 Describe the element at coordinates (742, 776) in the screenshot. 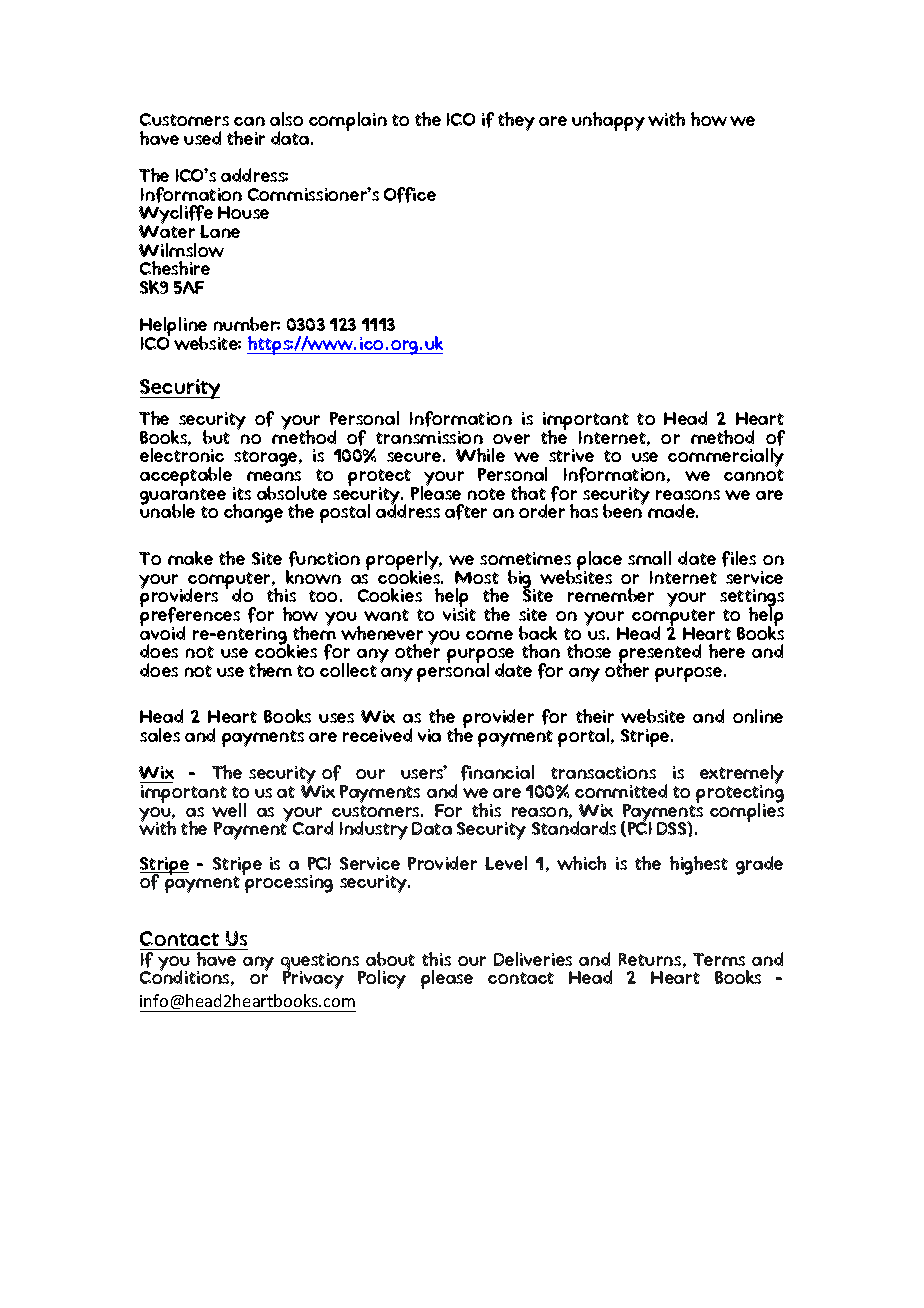

I see `extremely` at that location.
